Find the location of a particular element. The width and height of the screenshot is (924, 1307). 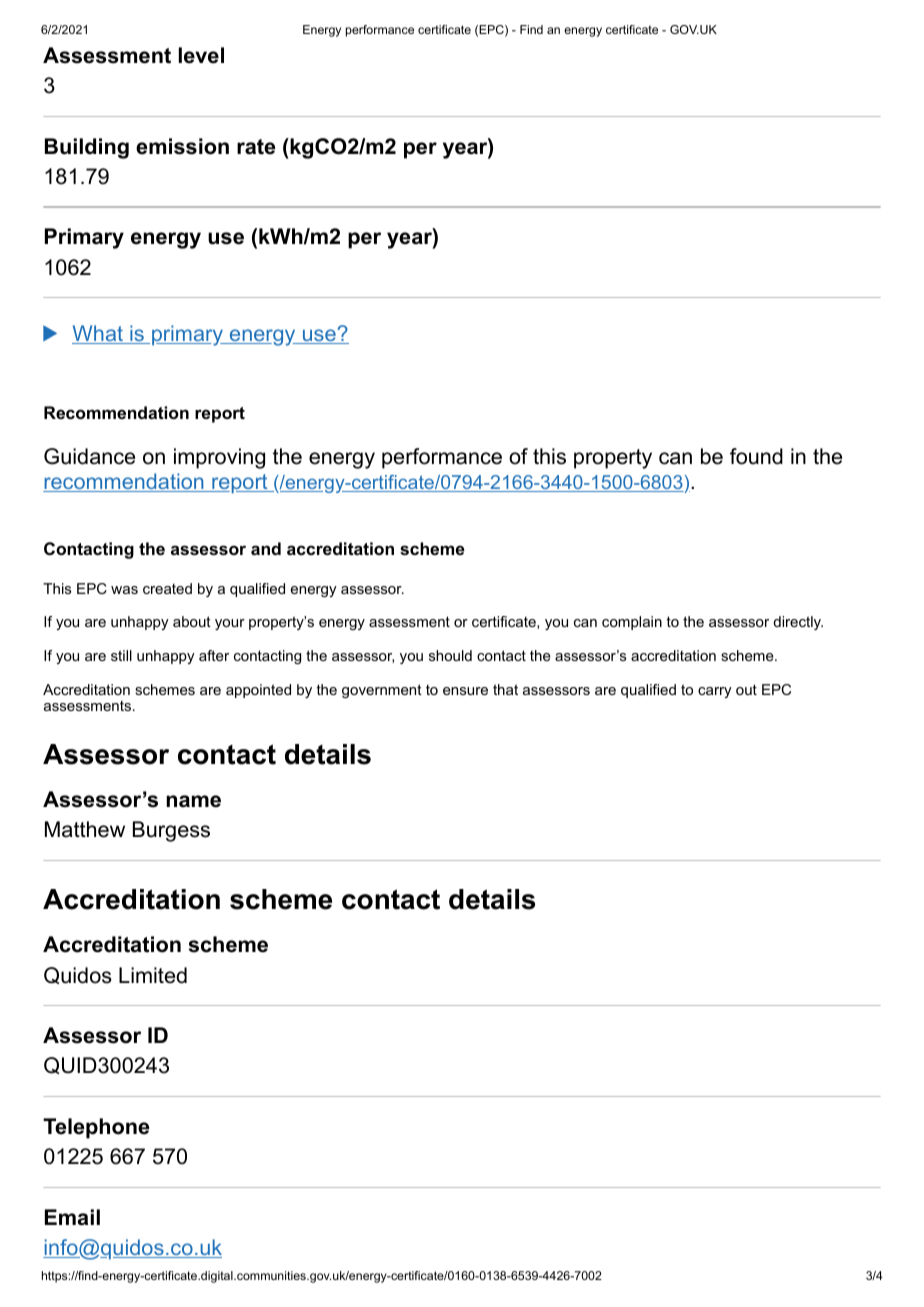

should is located at coordinates (450, 655).
